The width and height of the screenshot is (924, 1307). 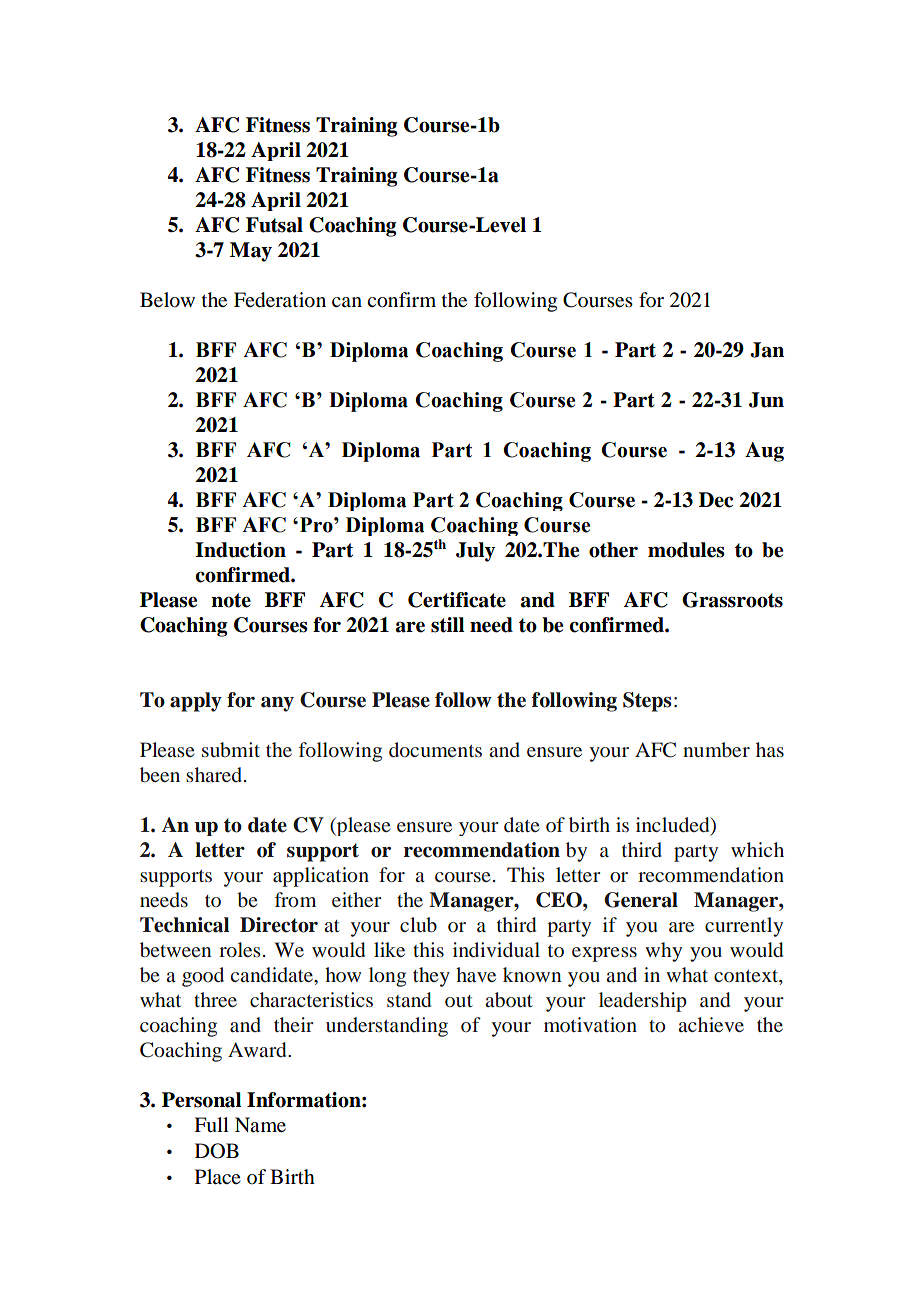 I want to click on Jan, so click(x=767, y=350).
